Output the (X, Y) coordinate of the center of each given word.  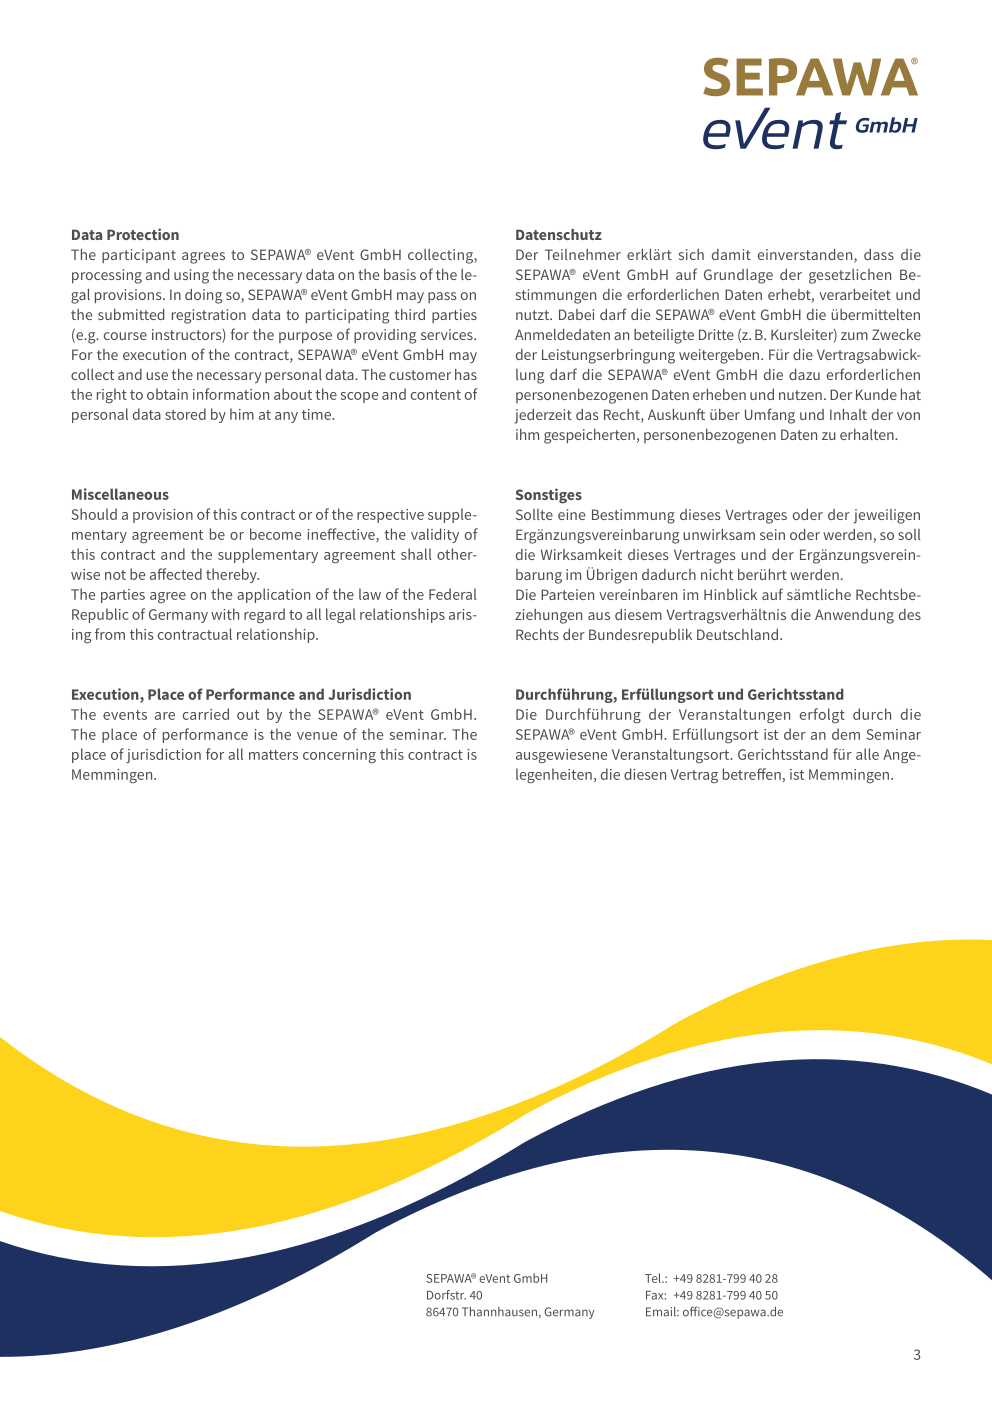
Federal (453, 594)
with (225, 614)
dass (879, 254)
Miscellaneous (120, 494)
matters (273, 755)
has (466, 374)
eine (571, 514)
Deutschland (737, 634)
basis (400, 274)
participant (139, 256)
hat (911, 394)
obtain (167, 394)
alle (867, 754)
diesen (645, 774)
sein (772, 534)
